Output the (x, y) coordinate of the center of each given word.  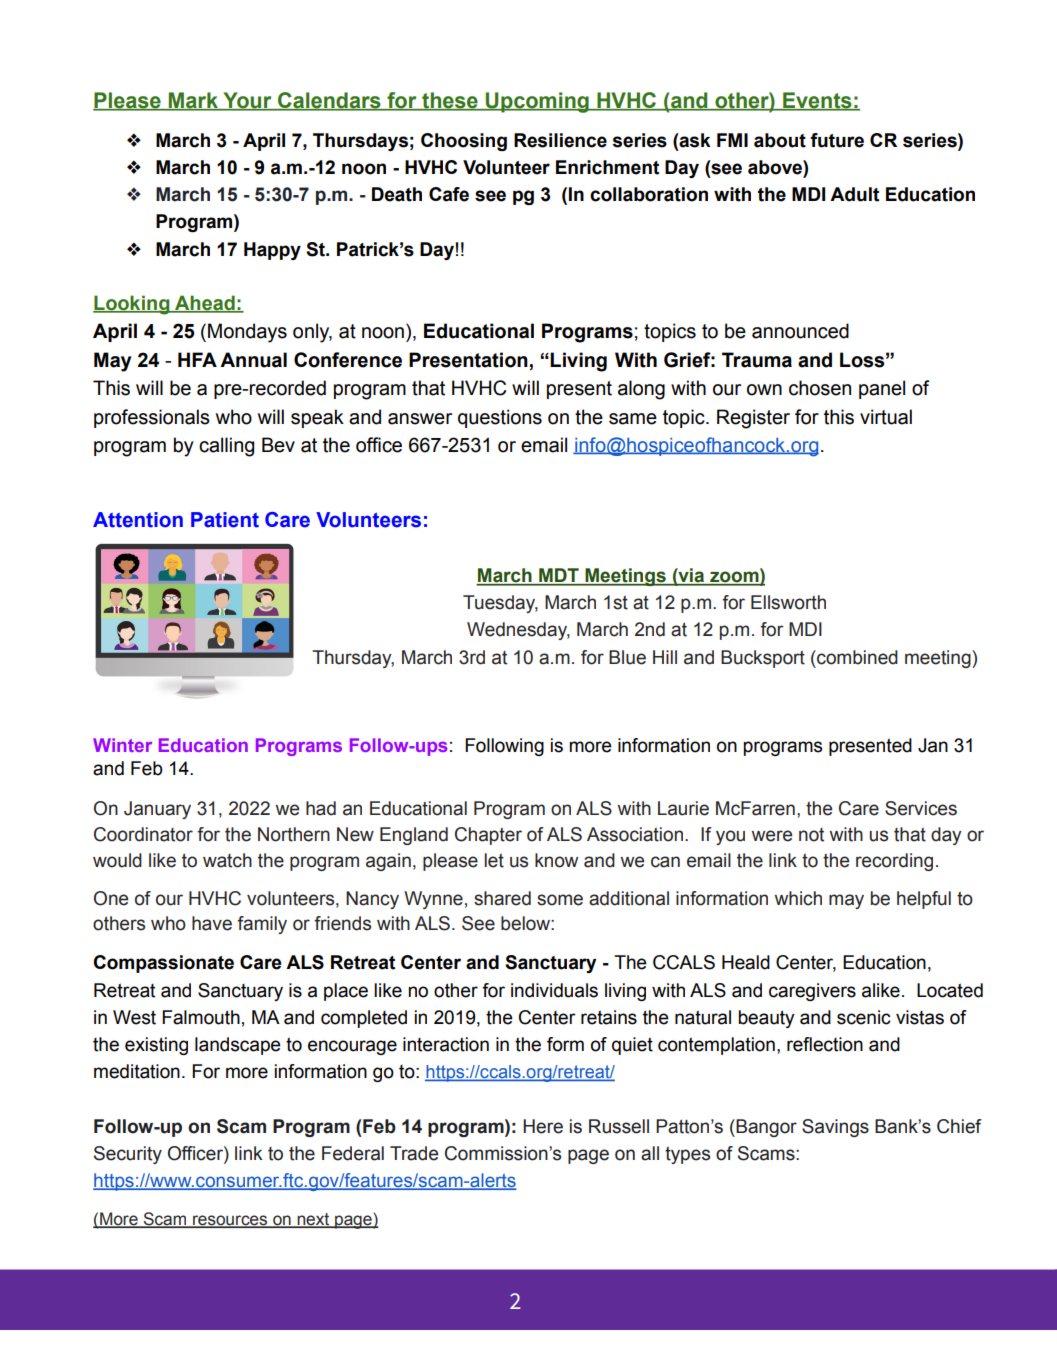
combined (856, 657)
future (837, 140)
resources (230, 1221)
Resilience (560, 140)
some (560, 900)
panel (882, 389)
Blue (627, 657)
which (798, 898)
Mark (193, 101)
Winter (122, 745)
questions (500, 418)
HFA (197, 359)
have (212, 923)
